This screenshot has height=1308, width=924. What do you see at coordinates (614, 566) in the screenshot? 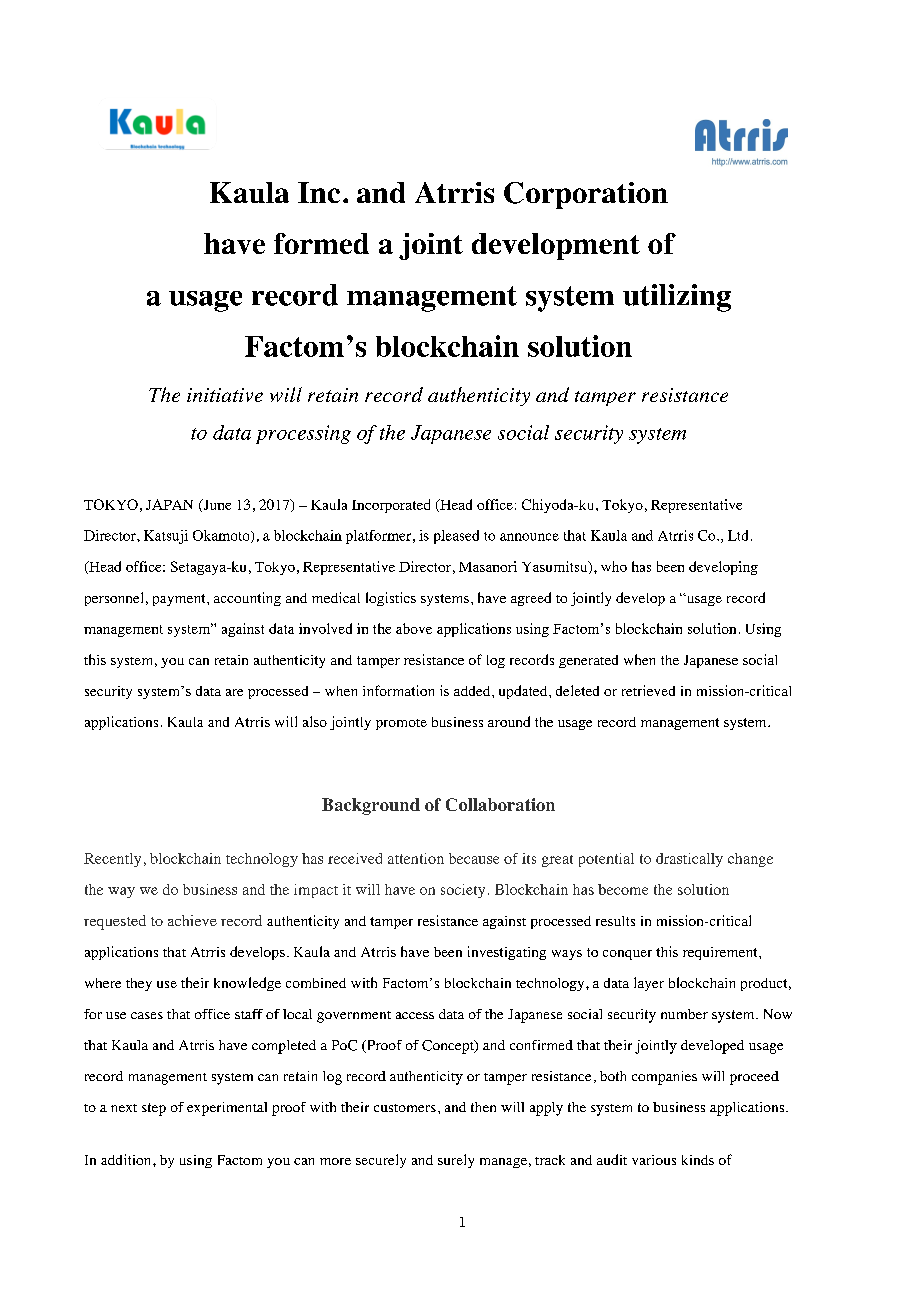
I see `who` at bounding box center [614, 566].
